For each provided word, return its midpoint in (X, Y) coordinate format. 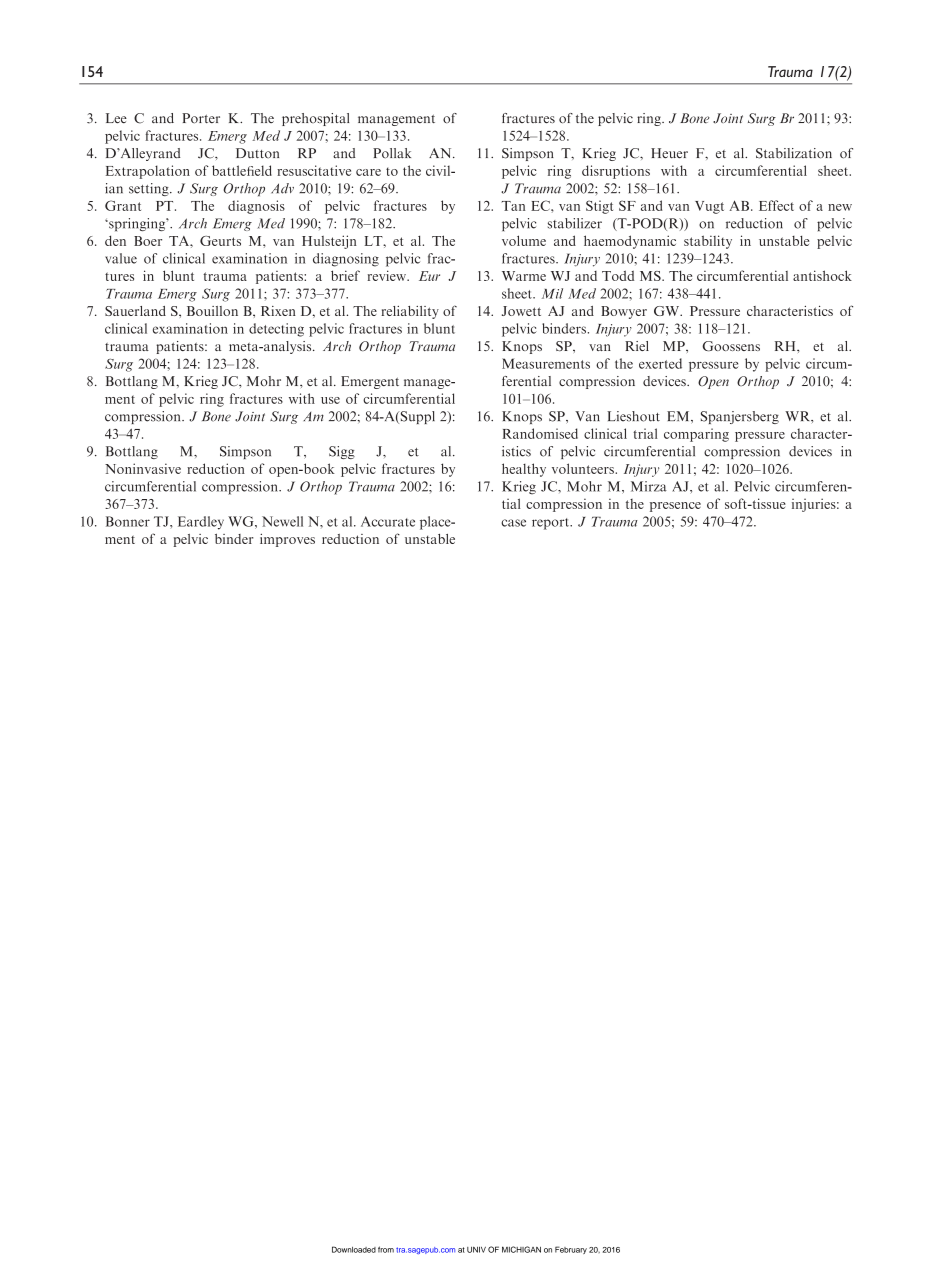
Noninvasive (143, 468)
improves (287, 540)
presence (675, 507)
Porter (201, 118)
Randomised (540, 433)
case (513, 523)
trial (645, 433)
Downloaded (354, 1249)
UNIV (476, 1249)
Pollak (392, 153)
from (386, 1249)
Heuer (669, 153)
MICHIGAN (521, 1249)
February (571, 1250)
